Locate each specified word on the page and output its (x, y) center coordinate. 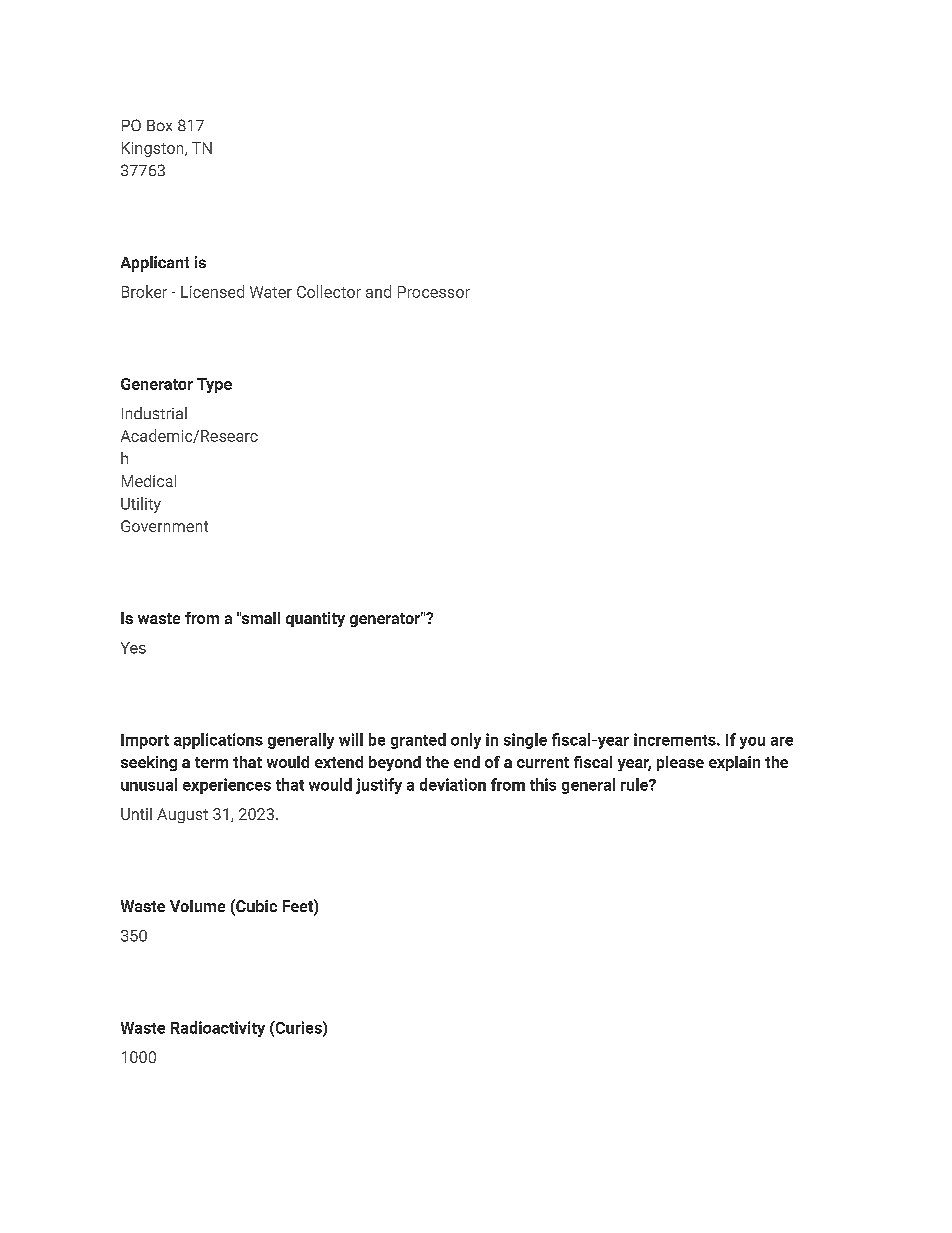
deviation (453, 784)
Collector (329, 291)
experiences (227, 786)
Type (214, 385)
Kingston (154, 149)
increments (676, 739)
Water (271, 292)
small (260, 618)
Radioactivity (218, 1029)
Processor (434, 292)
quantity (315, 619)
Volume (197, 906)
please (680, 763)
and (378, 291)
